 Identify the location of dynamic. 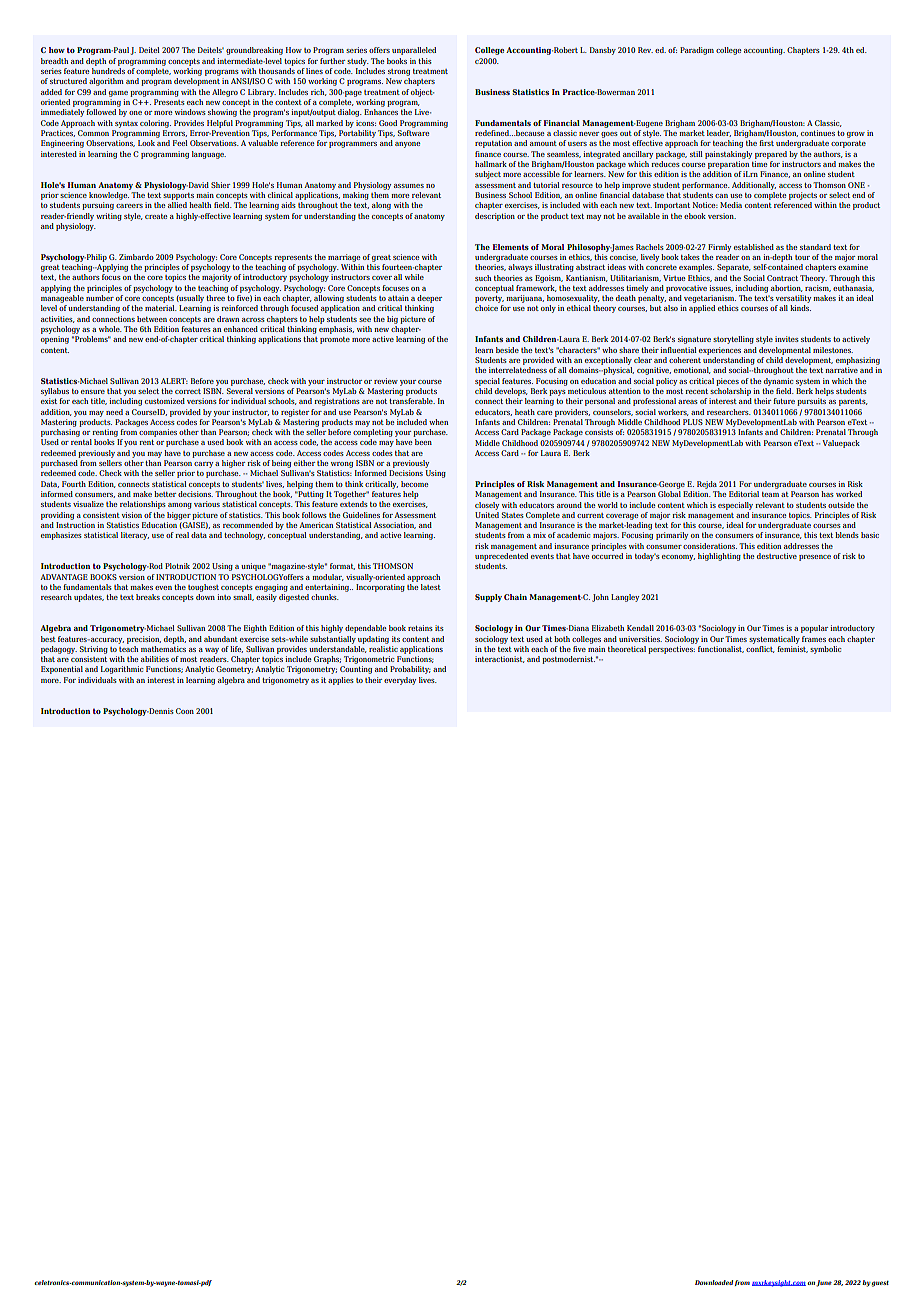
(778, 382).
